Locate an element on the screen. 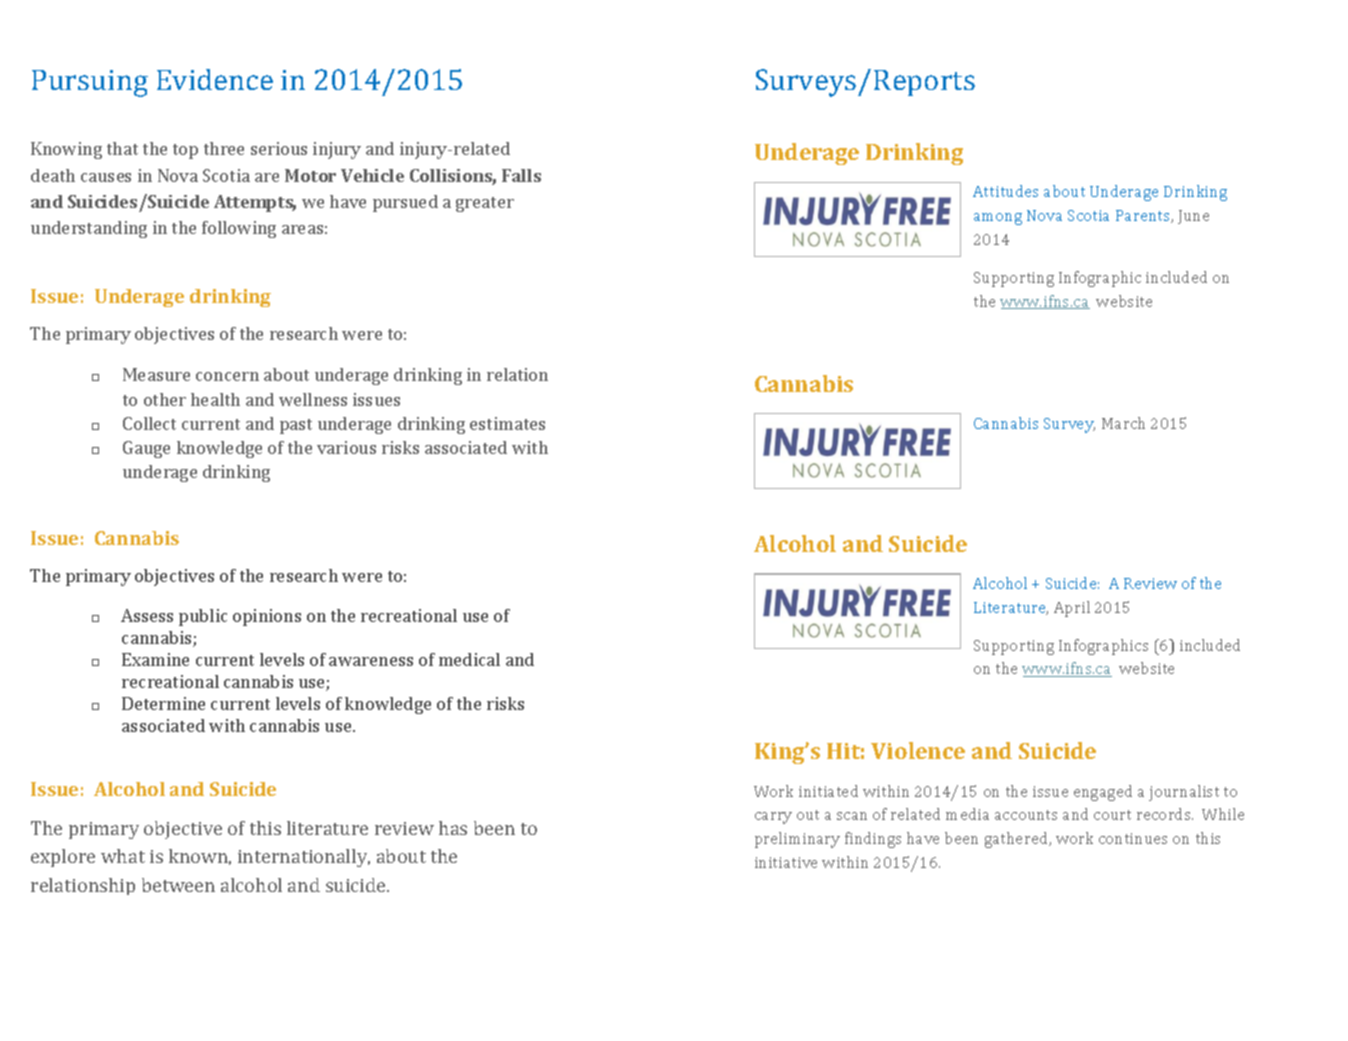  between is located at coordinates (178, 885).
